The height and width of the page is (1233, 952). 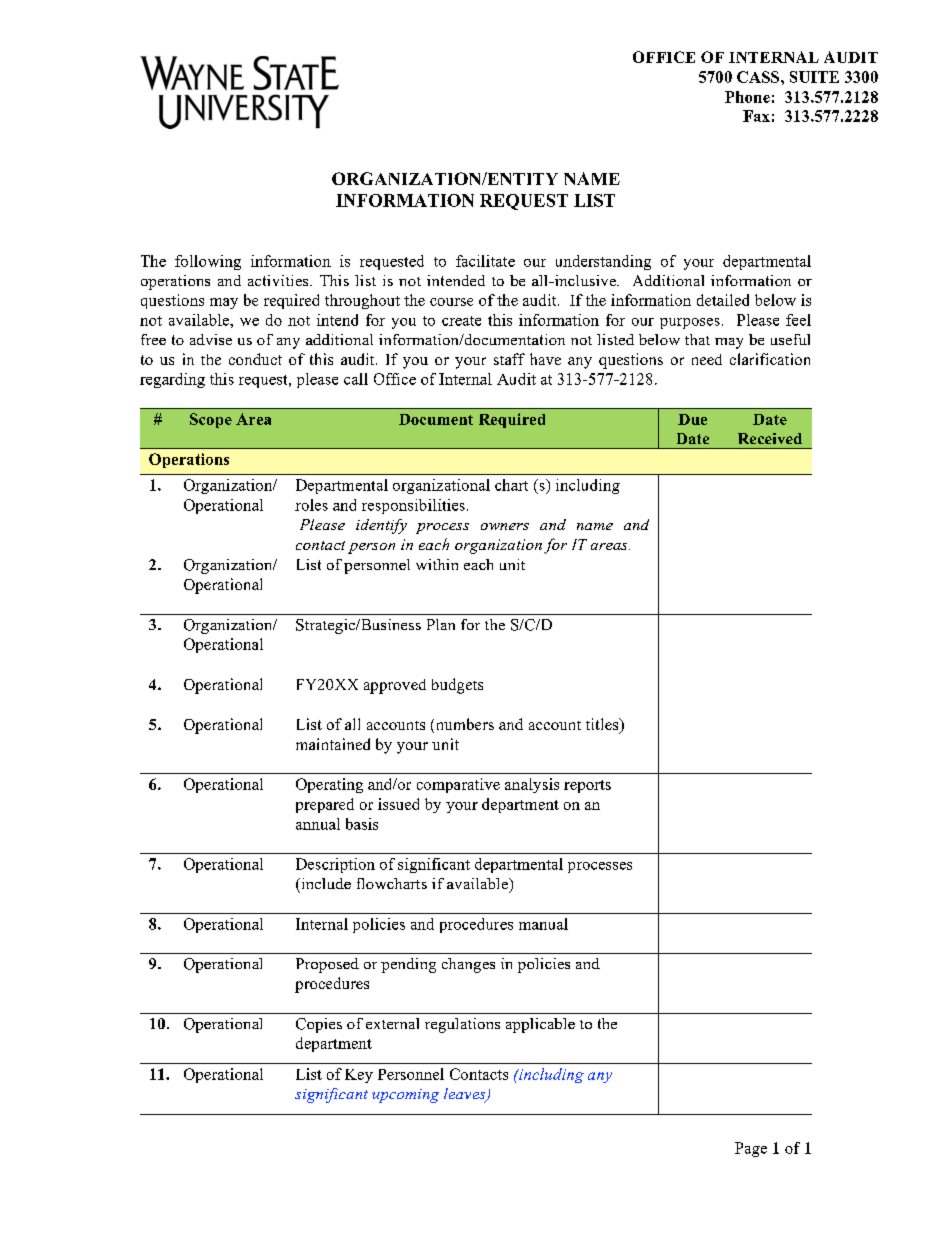 What do you see at coordinates (359, 1076) in the page?
I see `Key` at bounding box center [359, 1076].
